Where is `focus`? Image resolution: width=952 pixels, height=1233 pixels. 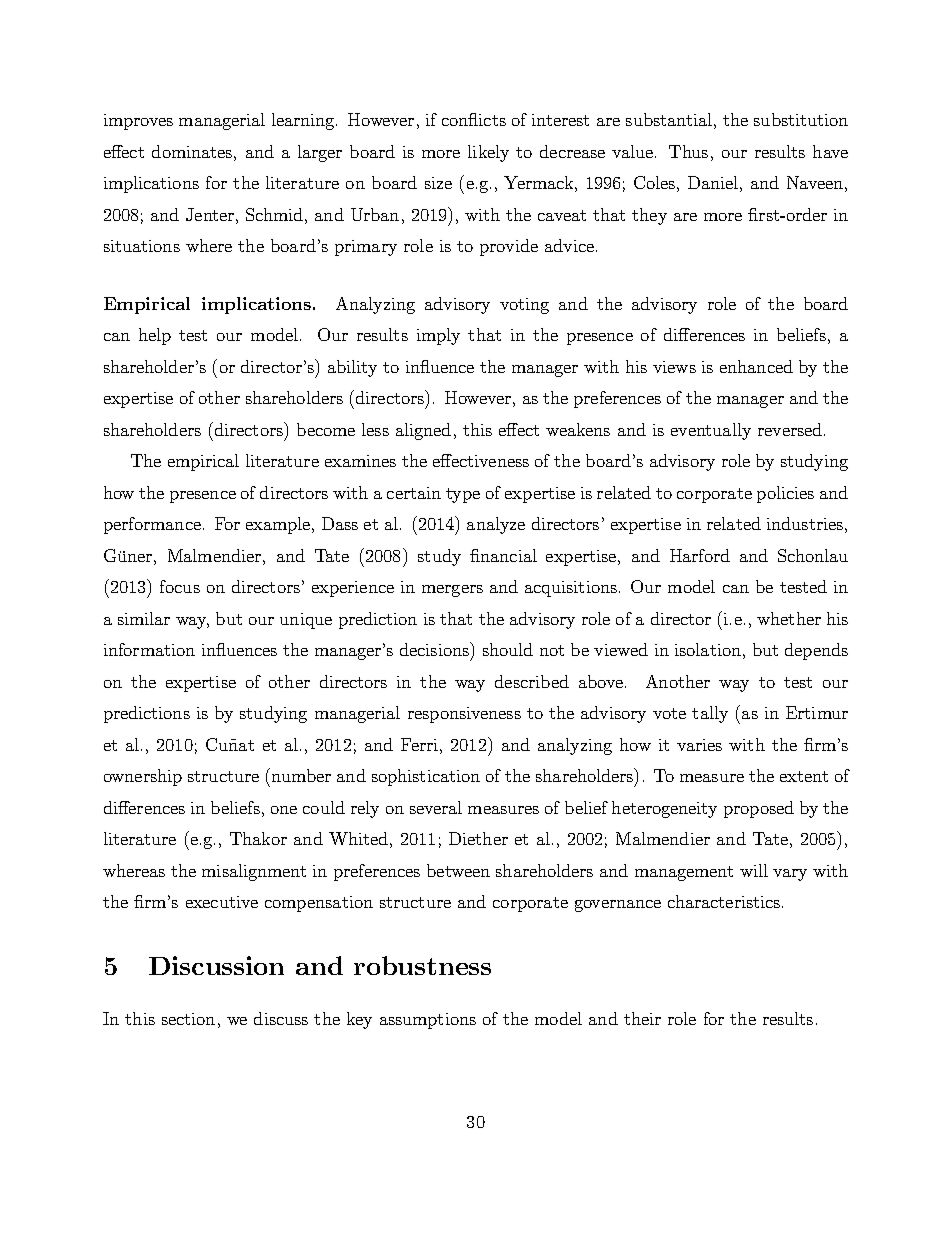
focus is located at coordinates (180, 586).
